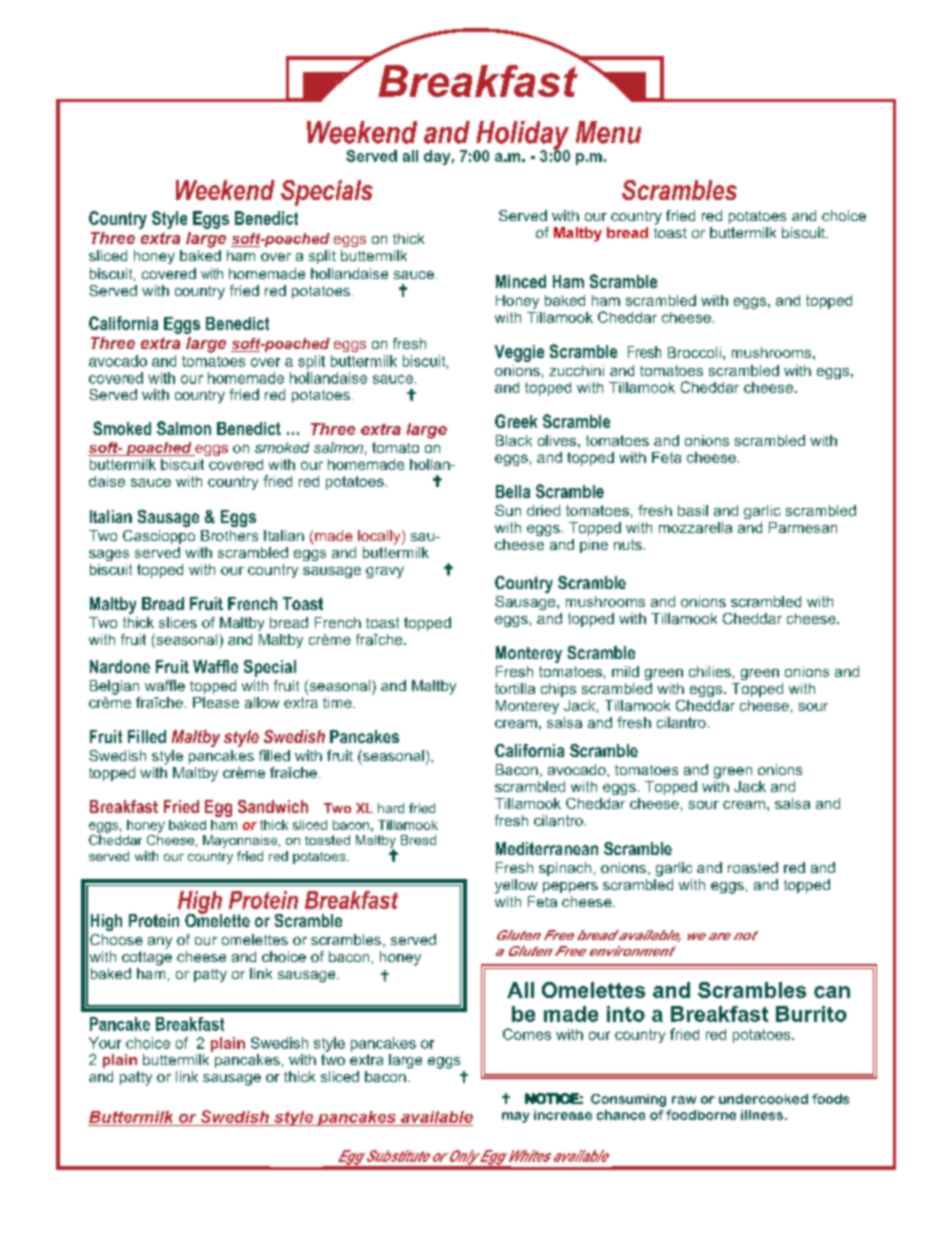 The height and width of the document is (1233, 952). What do you see at coordinates (516, 886) in the document?
I see `yellow` at bounding box center [516, 886].
